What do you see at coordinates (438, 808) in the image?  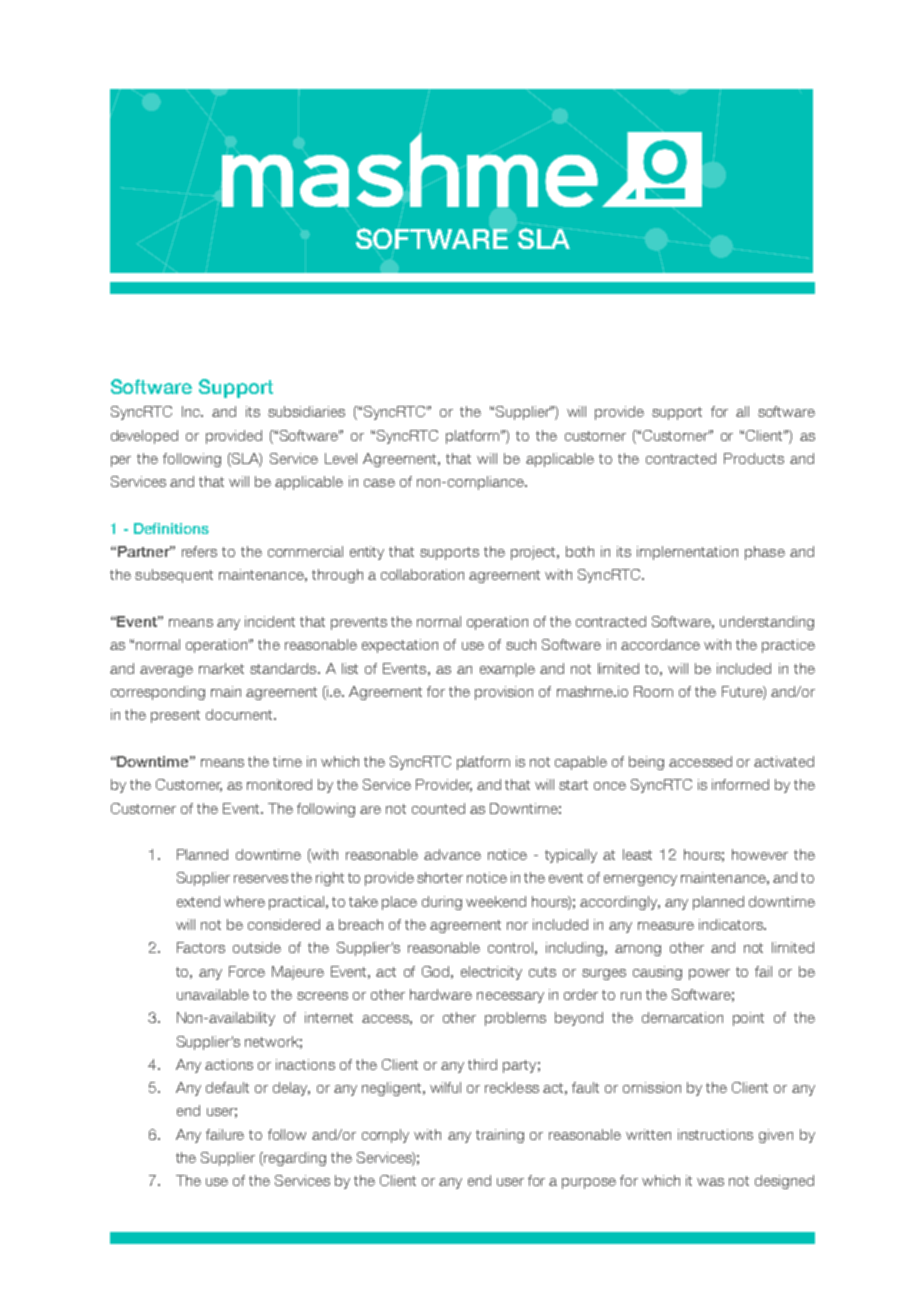 I see `counted` at bounding box center [438, 808].
